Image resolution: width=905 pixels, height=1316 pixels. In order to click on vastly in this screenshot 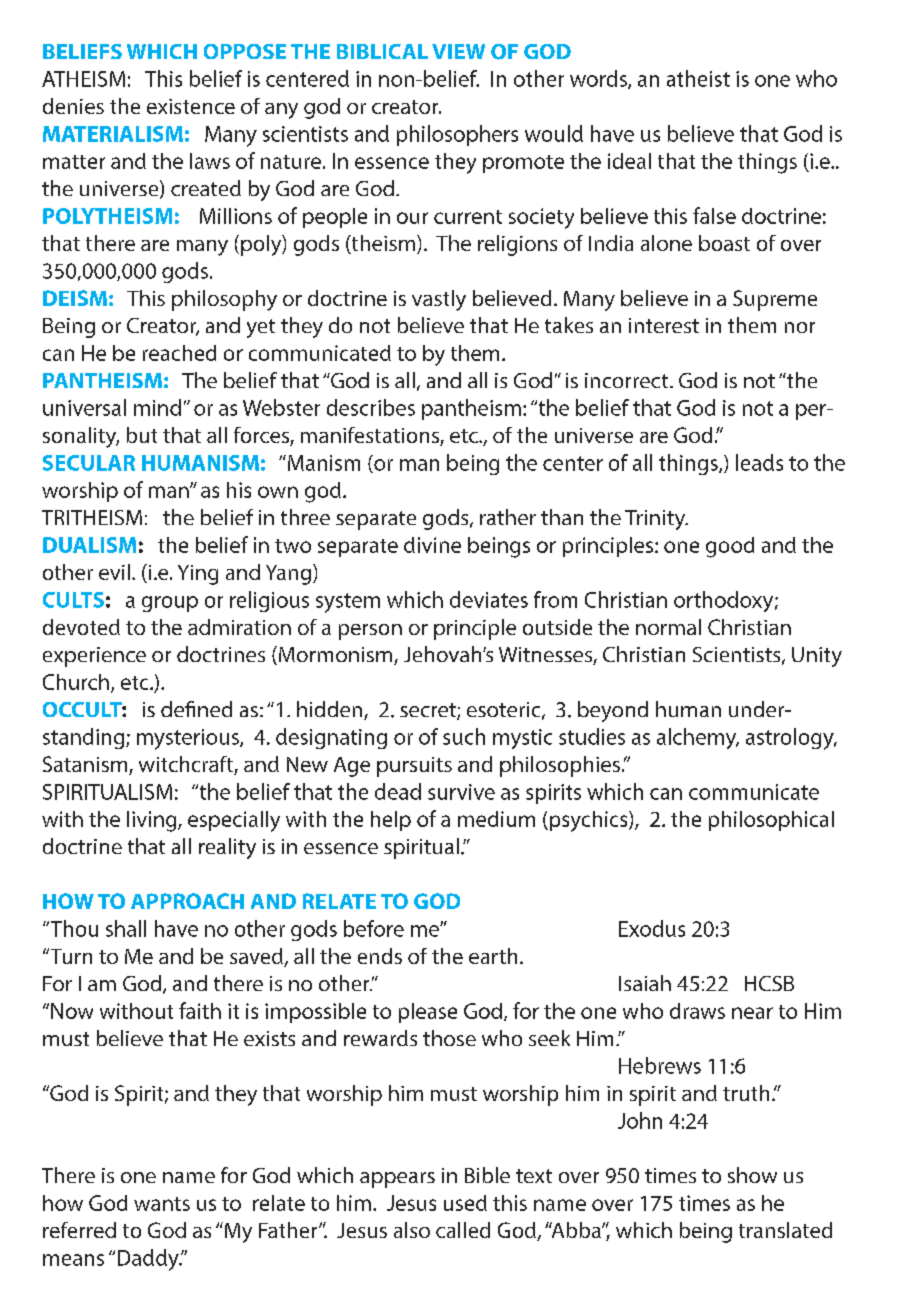, I will do `click(439, 300)`.
